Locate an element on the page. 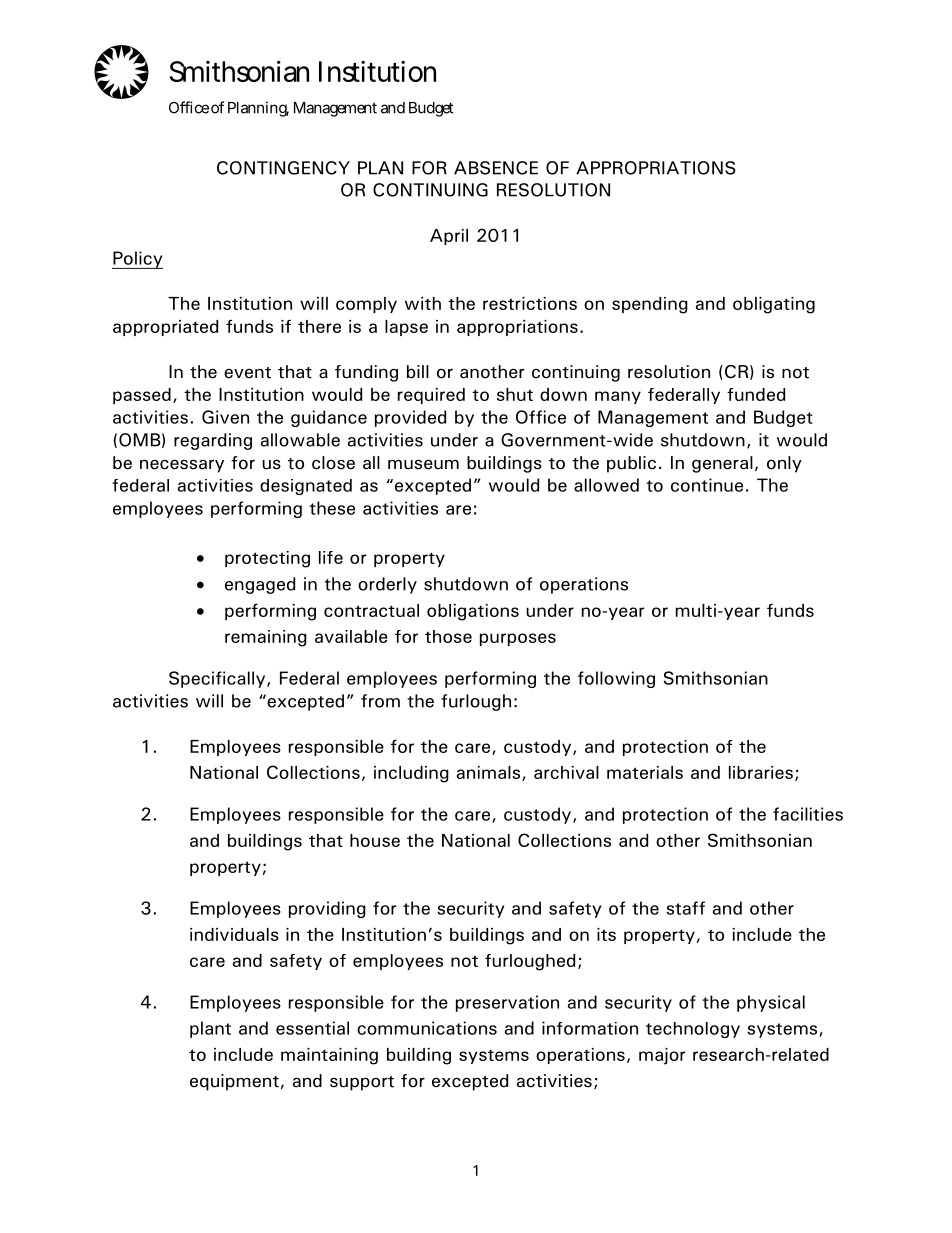 The width and height of the page is (952, 1233). equipment is located at coordinates (234, 1082).
